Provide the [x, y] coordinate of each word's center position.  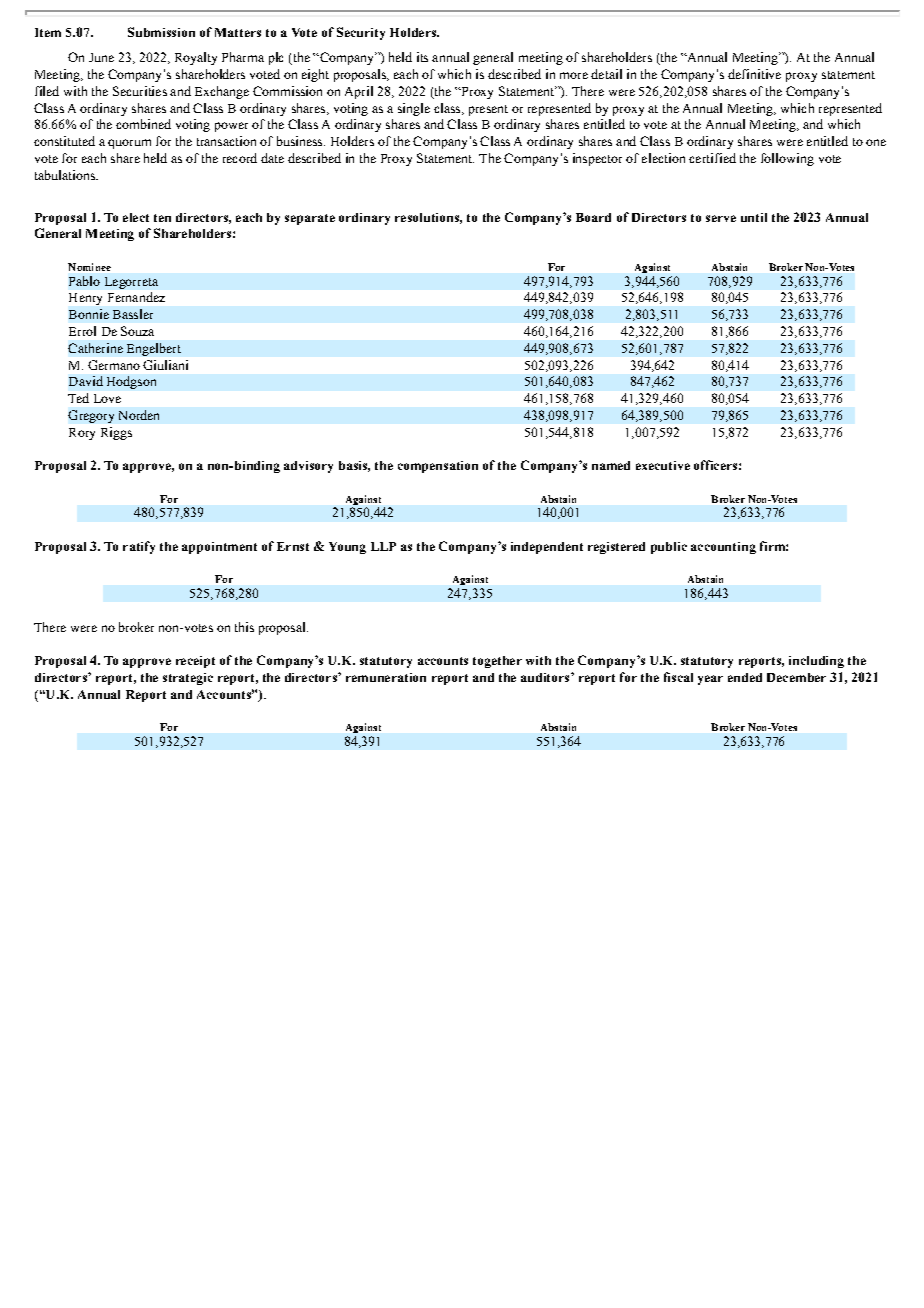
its [422, 57]
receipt [195, 662]
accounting [723, 548]
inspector [597, 159]
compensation [438, 467]
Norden [139, 415]
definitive [754, 74]
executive [663, 465]
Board [593, 217]
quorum [129, 144]
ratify [139, 547]
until [754, 217]
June [101, 57]
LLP [383, 546]
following [787, 159]
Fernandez [136, 297]
